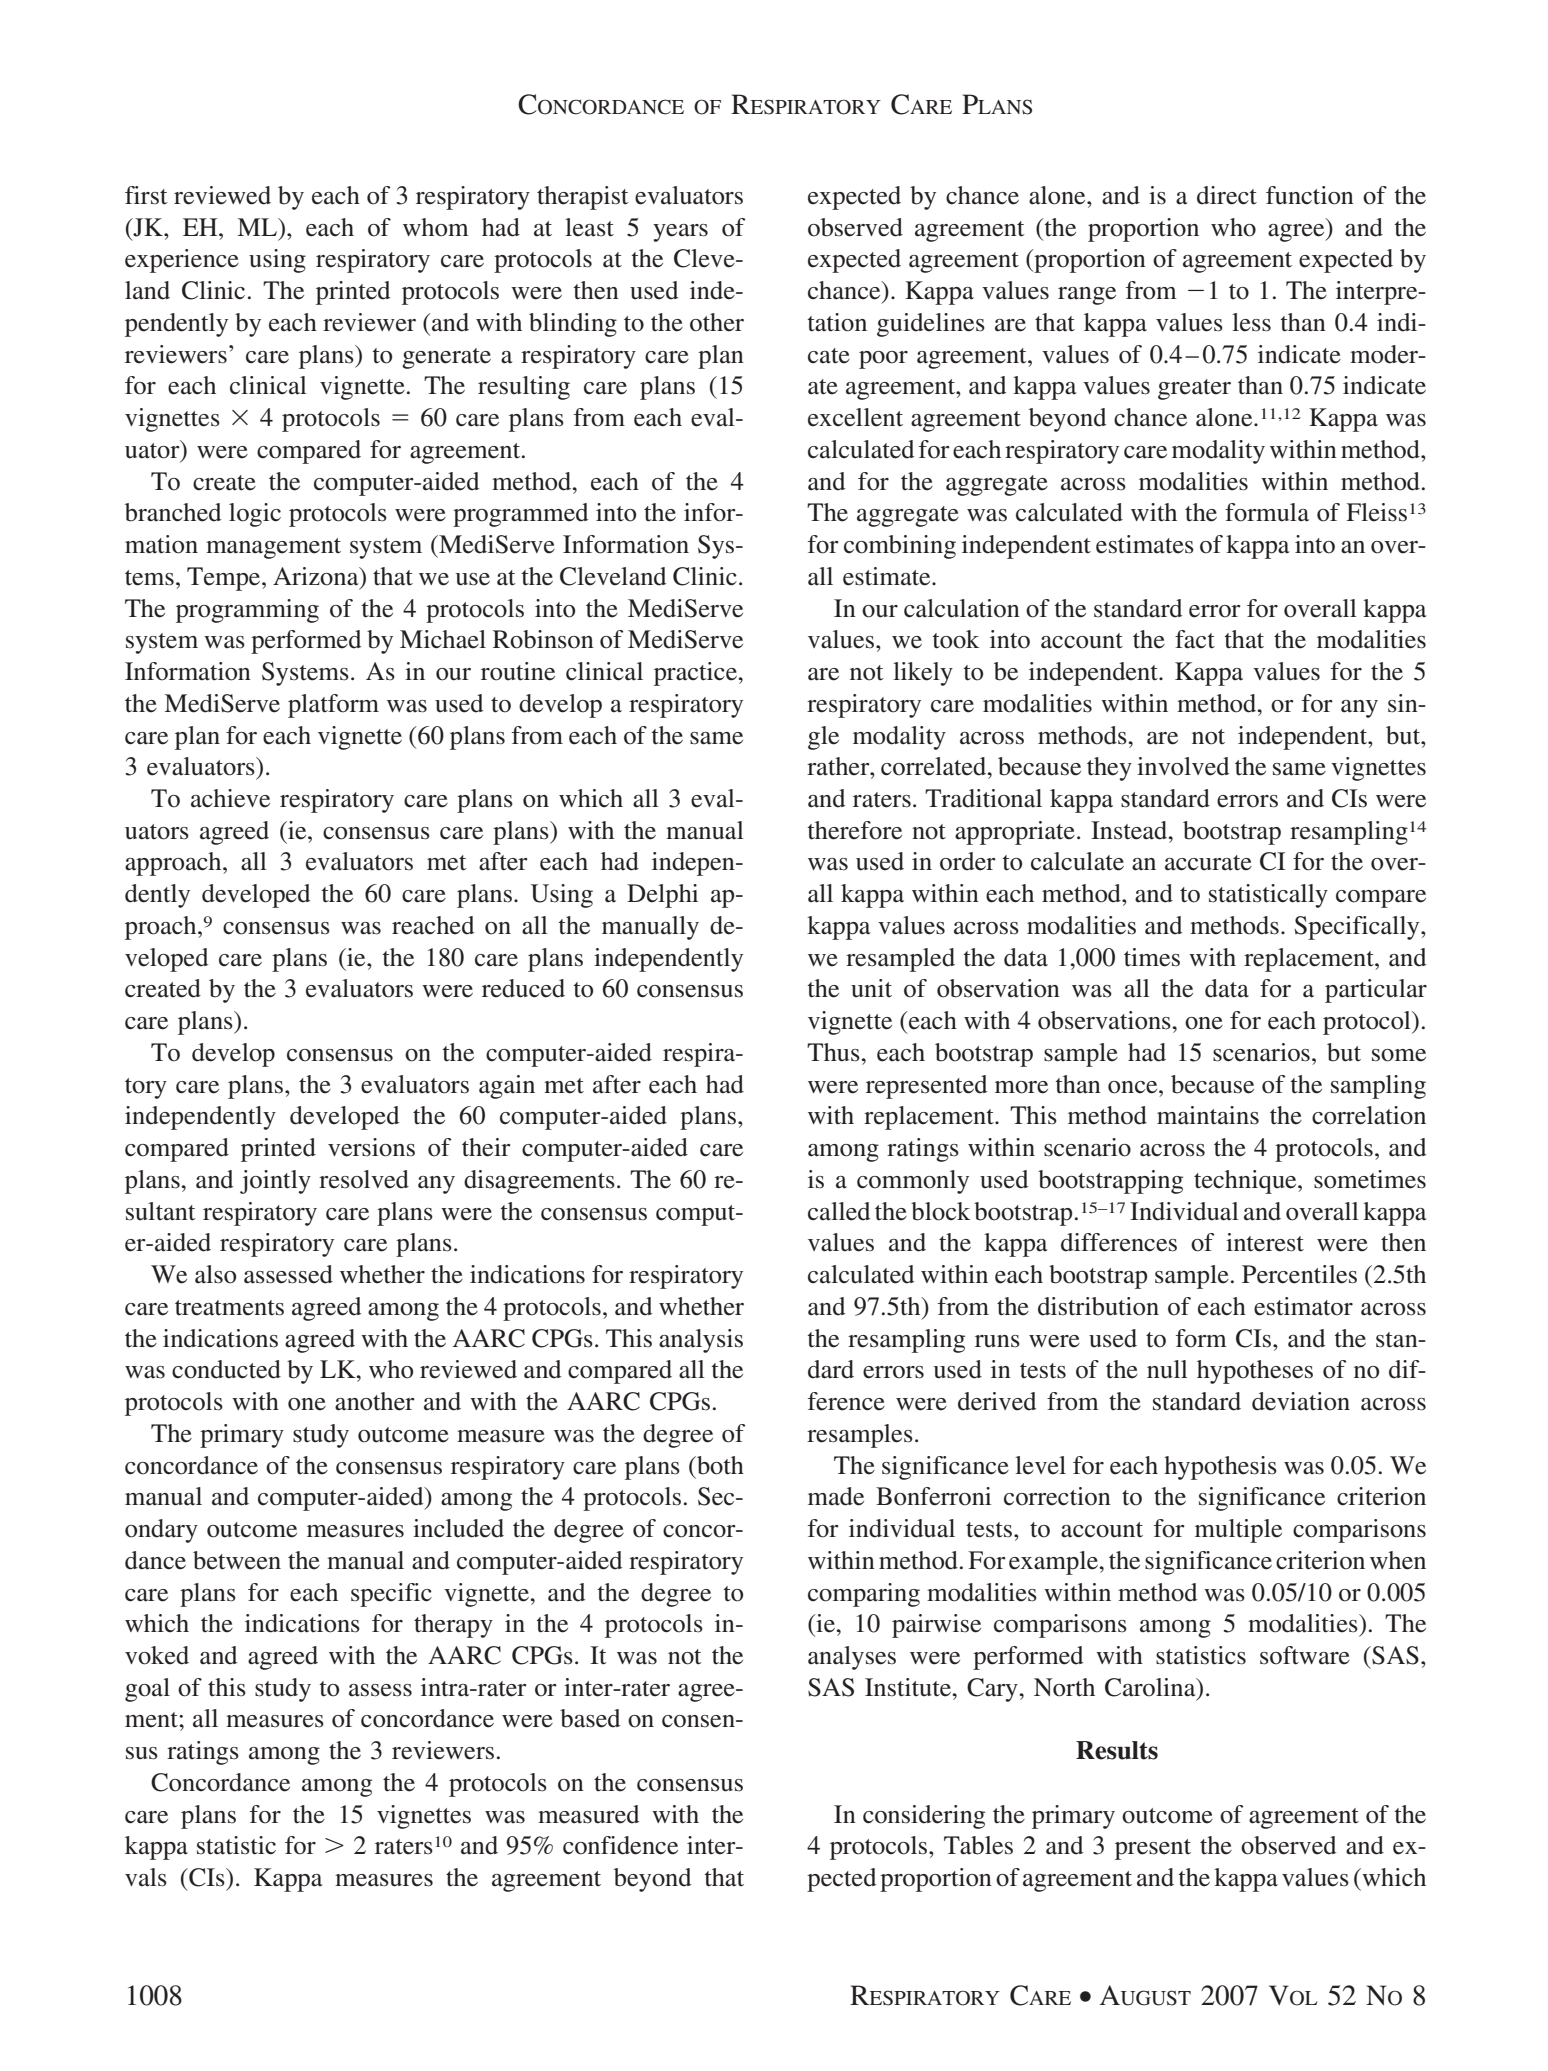  Describe the element at coordinates (1183, 766) in the image. I see `involved` at that location.
